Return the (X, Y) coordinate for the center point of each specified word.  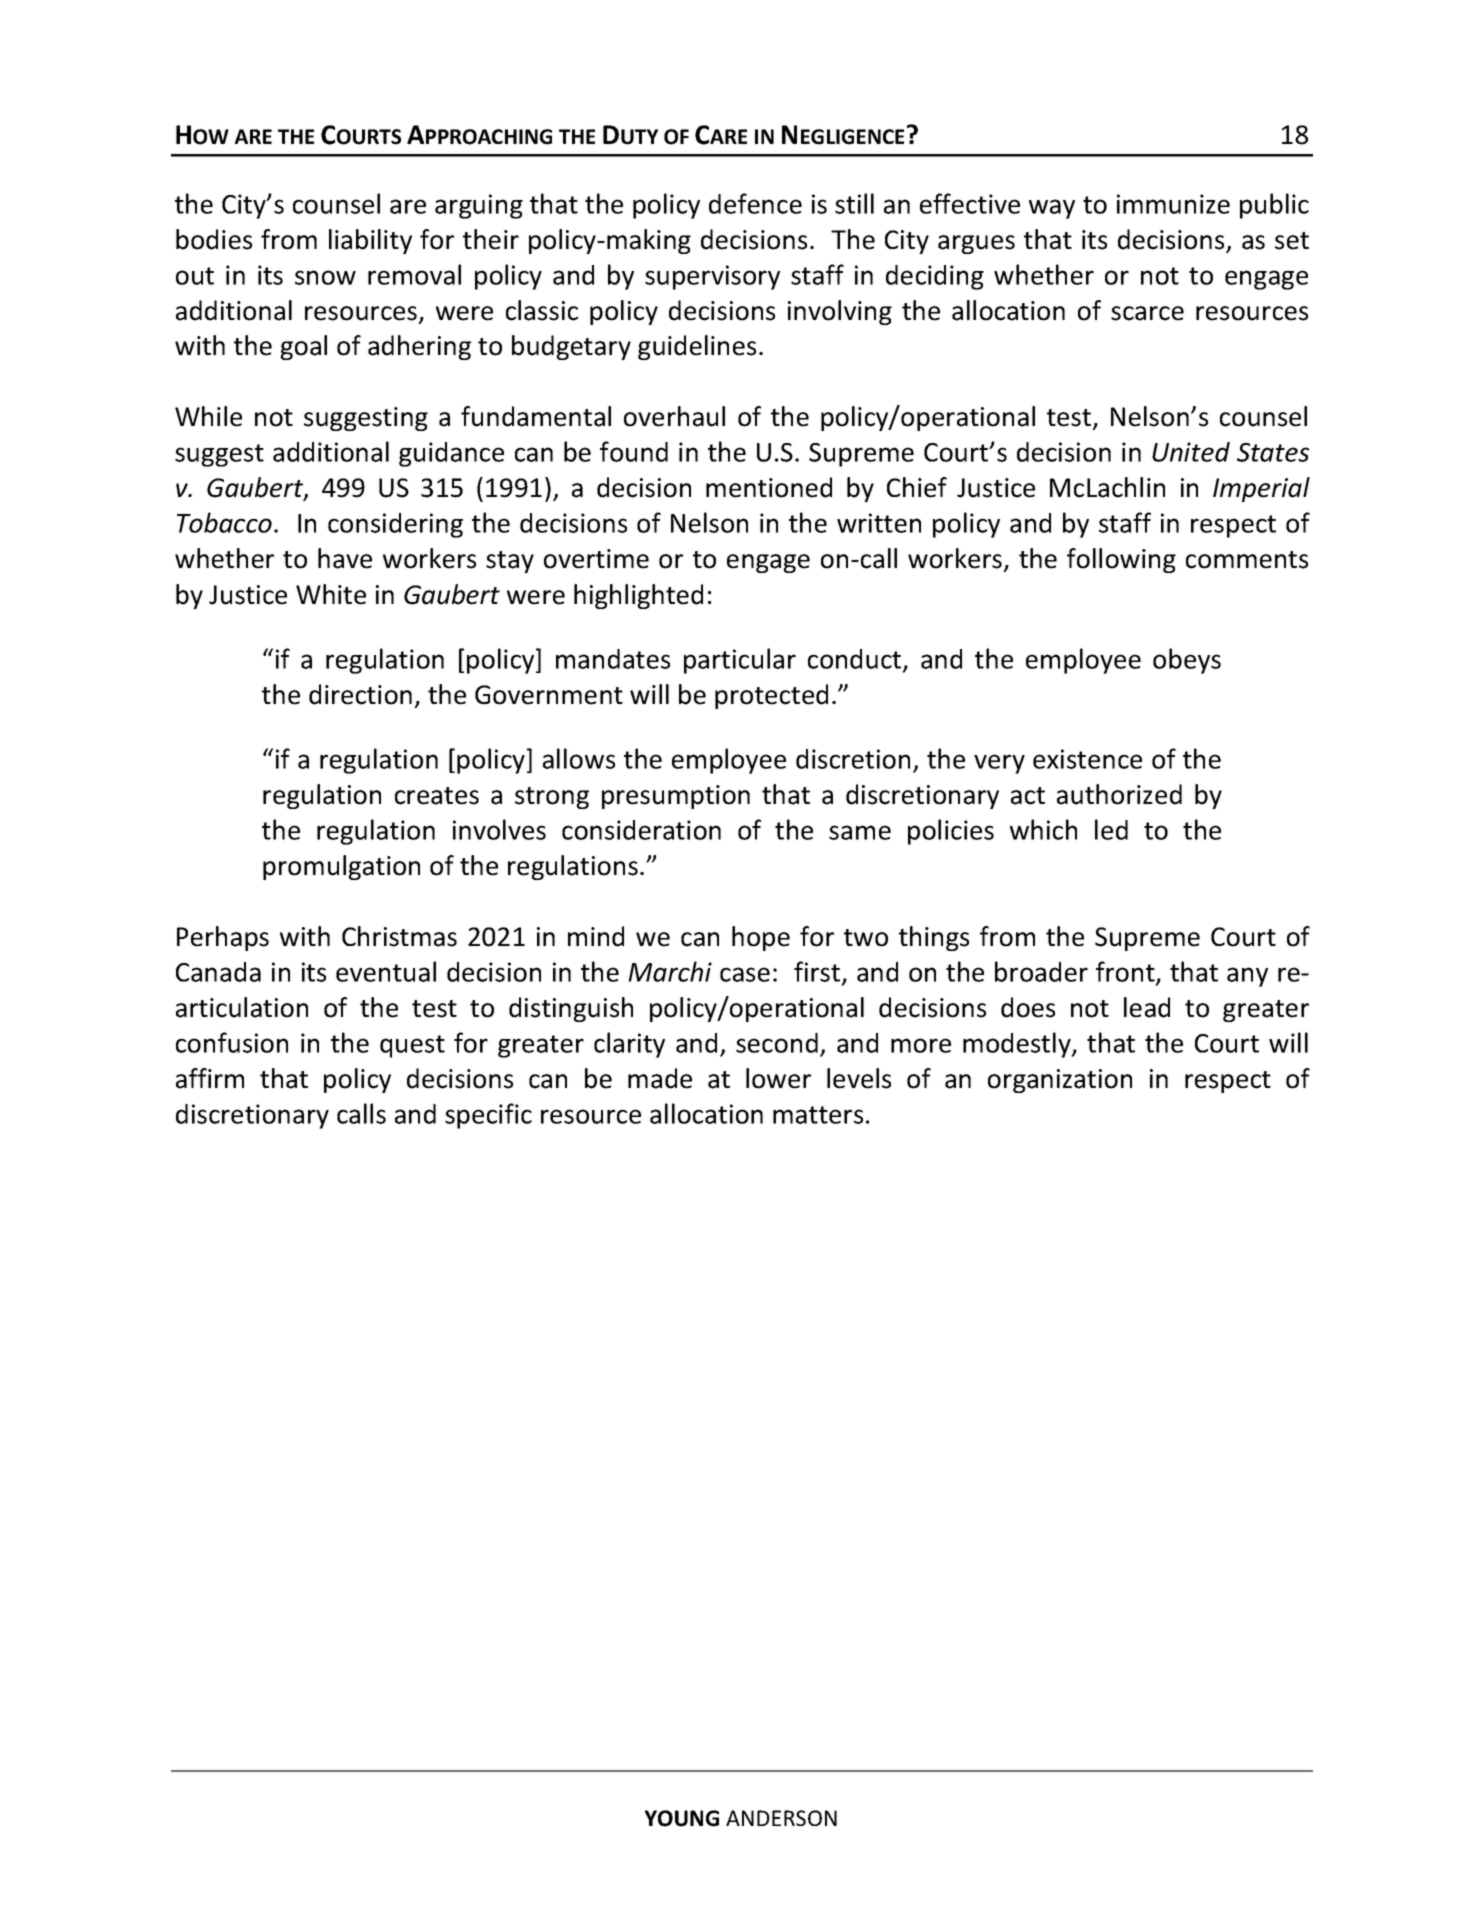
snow (325, 277)
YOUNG (682, 1818)
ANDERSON (781, 1818)
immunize (1173, 204)
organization (1060, 1081)
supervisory (712, 277)
